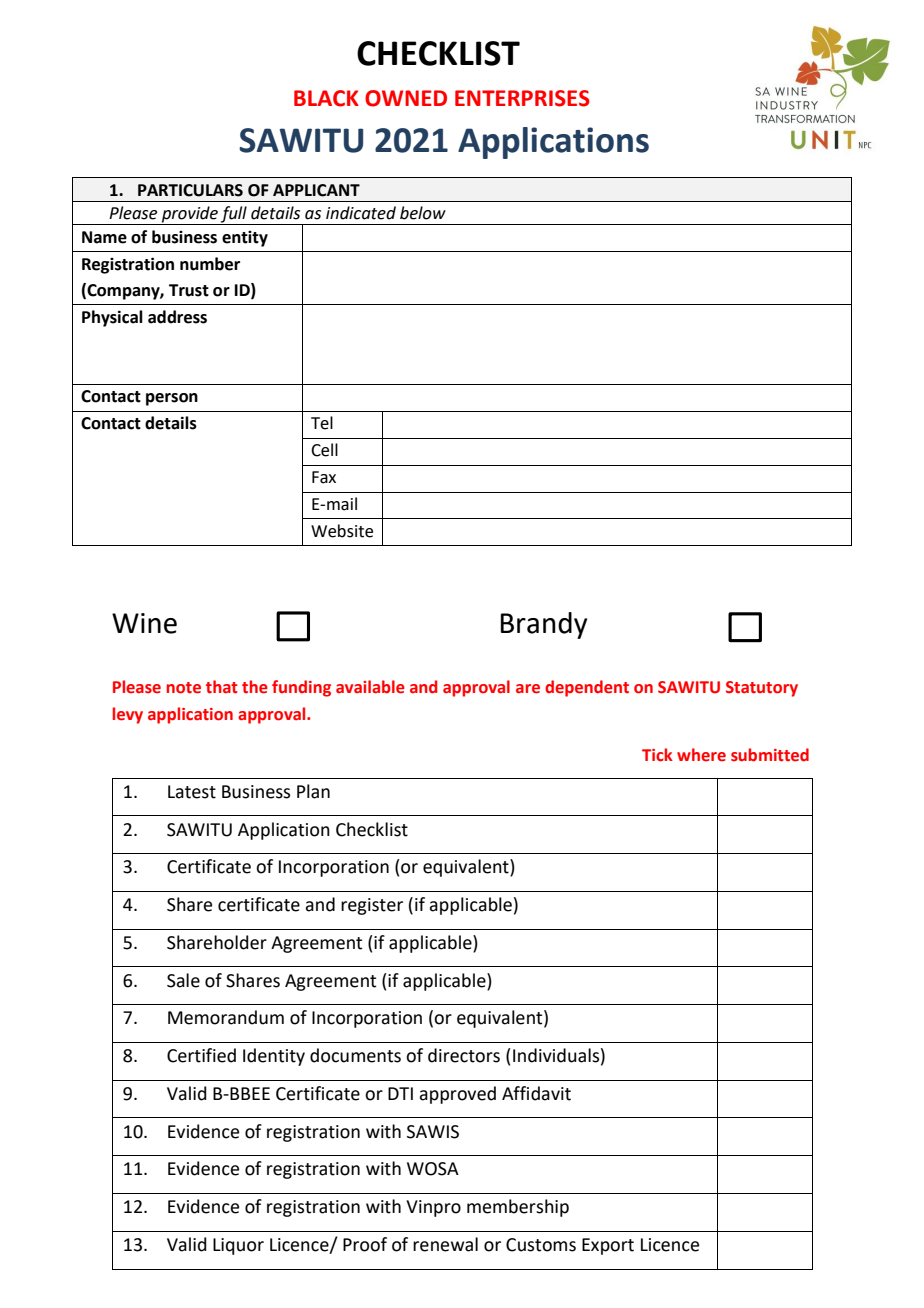 This screenshot has height=1308, width=924. I want to click on available, so click(370, 687).
